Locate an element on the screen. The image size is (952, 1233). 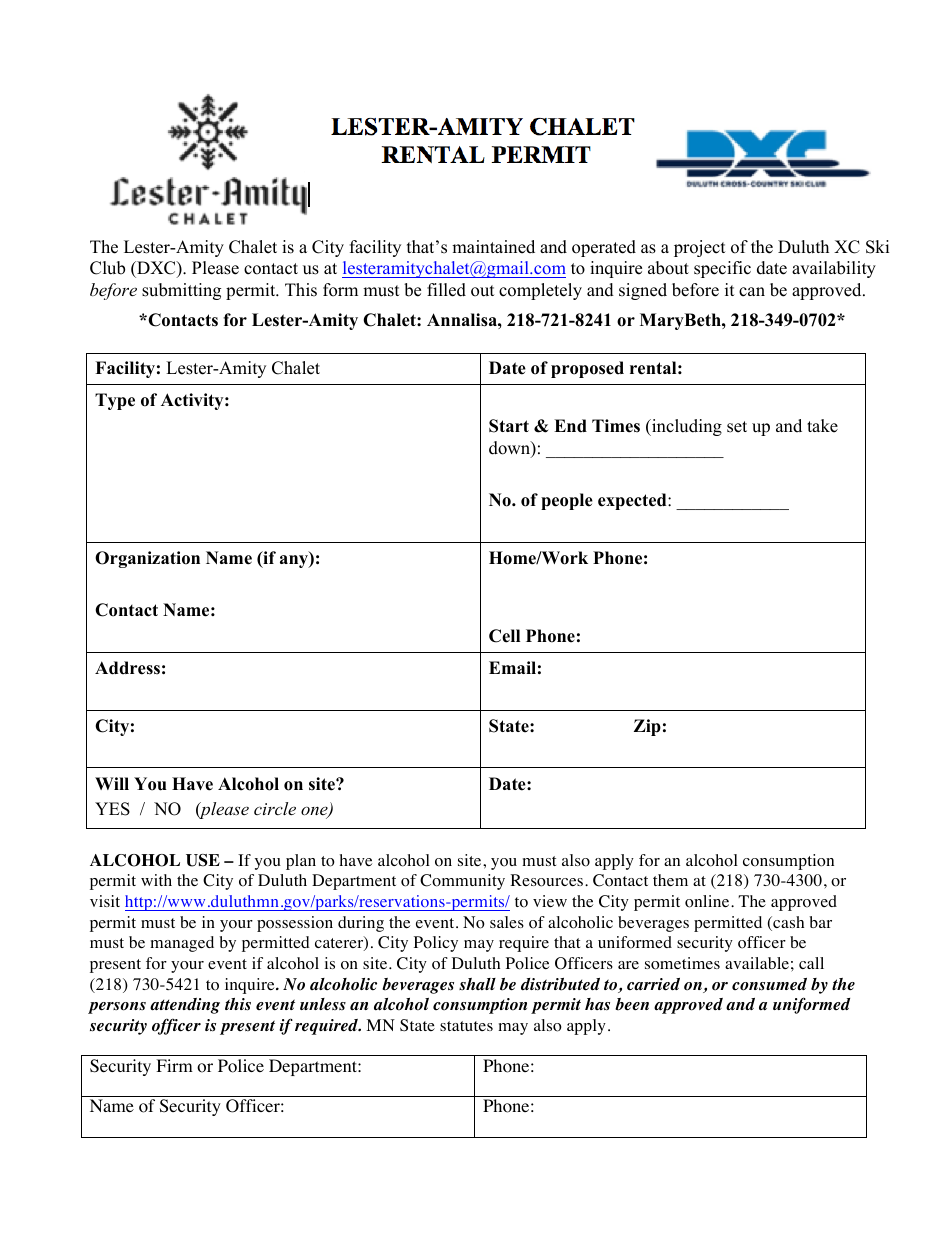
Organization is located at coordinates (147, 559).
